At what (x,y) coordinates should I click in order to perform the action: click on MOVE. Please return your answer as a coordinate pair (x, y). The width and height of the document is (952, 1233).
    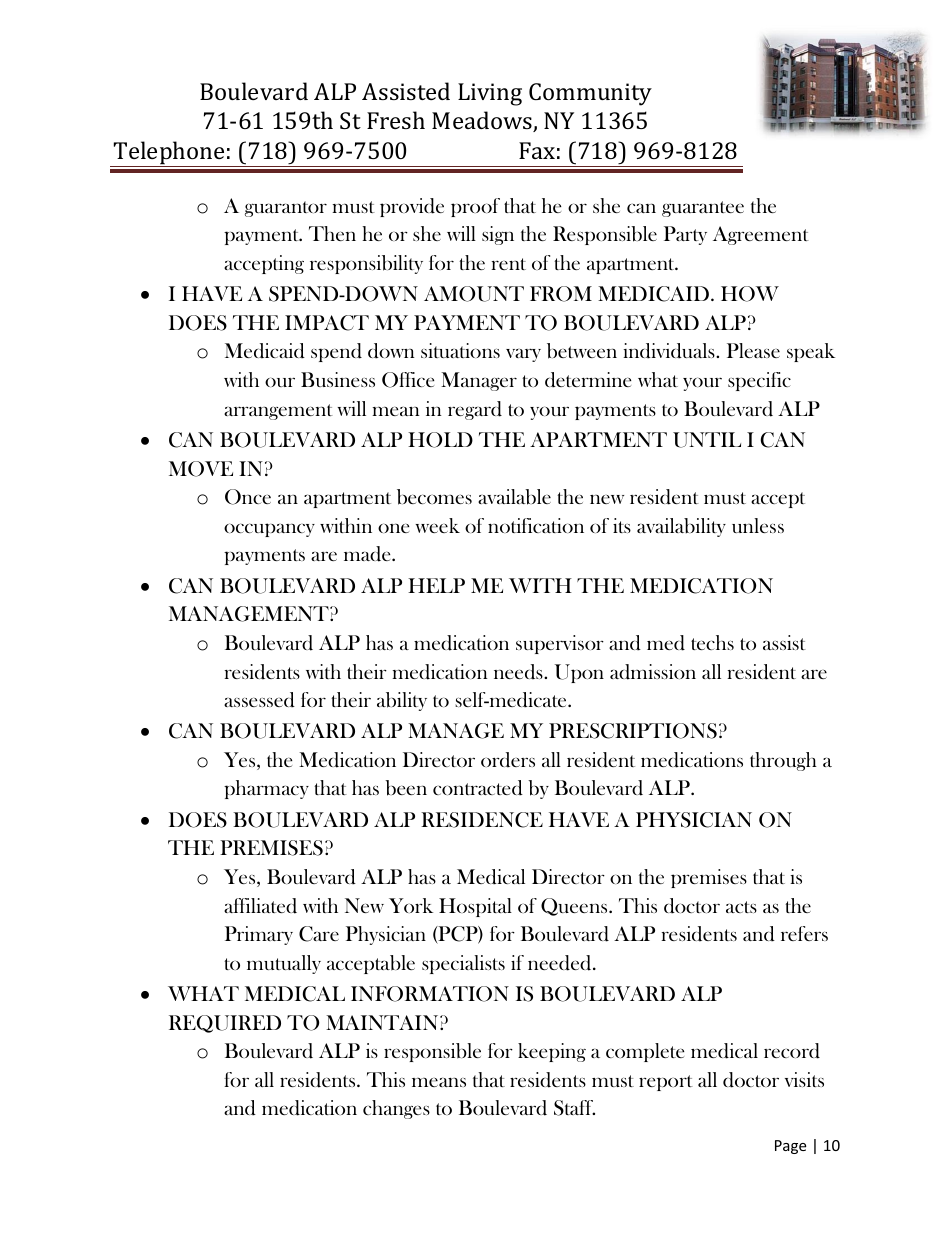
    Looking at the image, I should click on (201, 469).
